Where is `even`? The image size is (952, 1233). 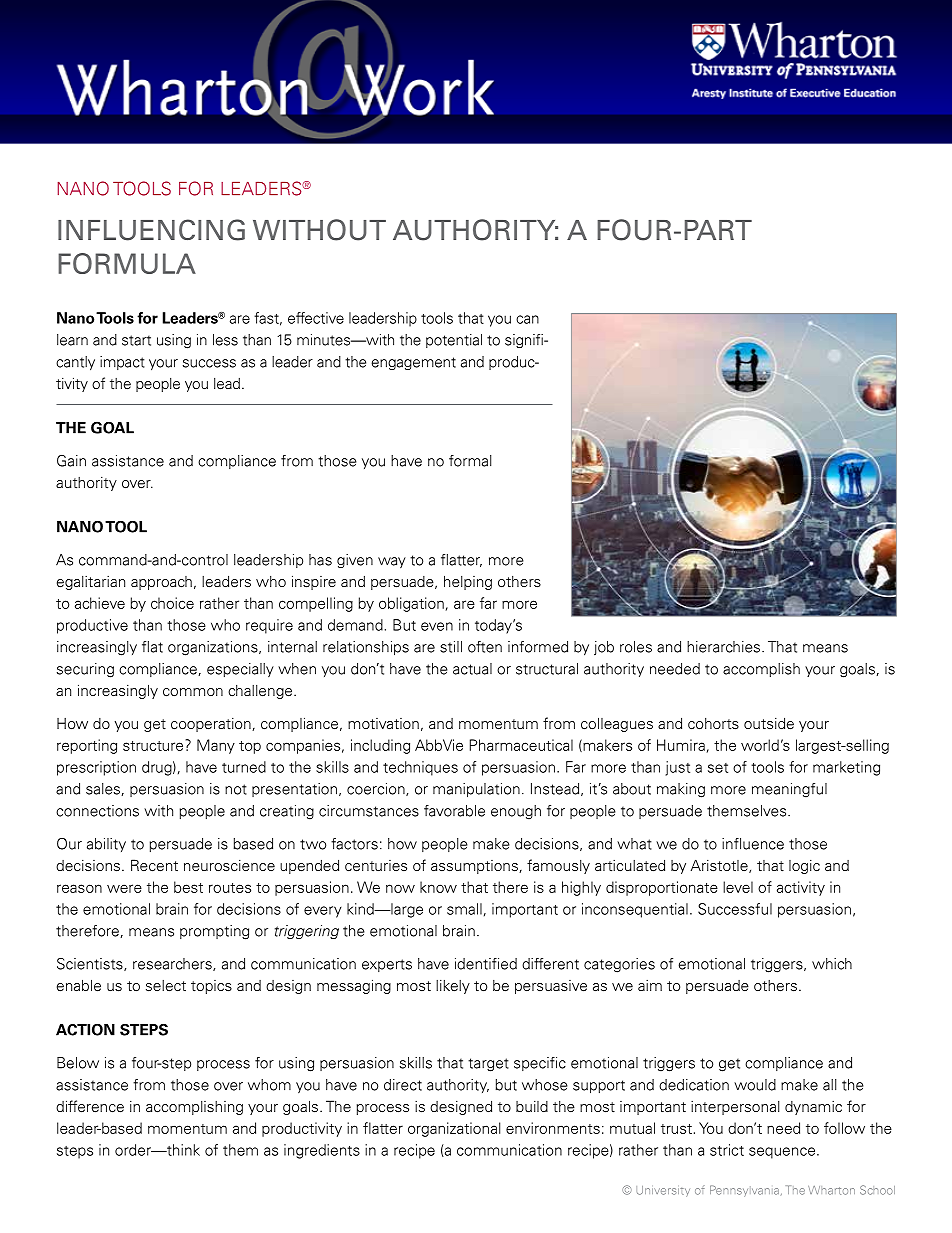
even is located at coordinates (437, 626).
